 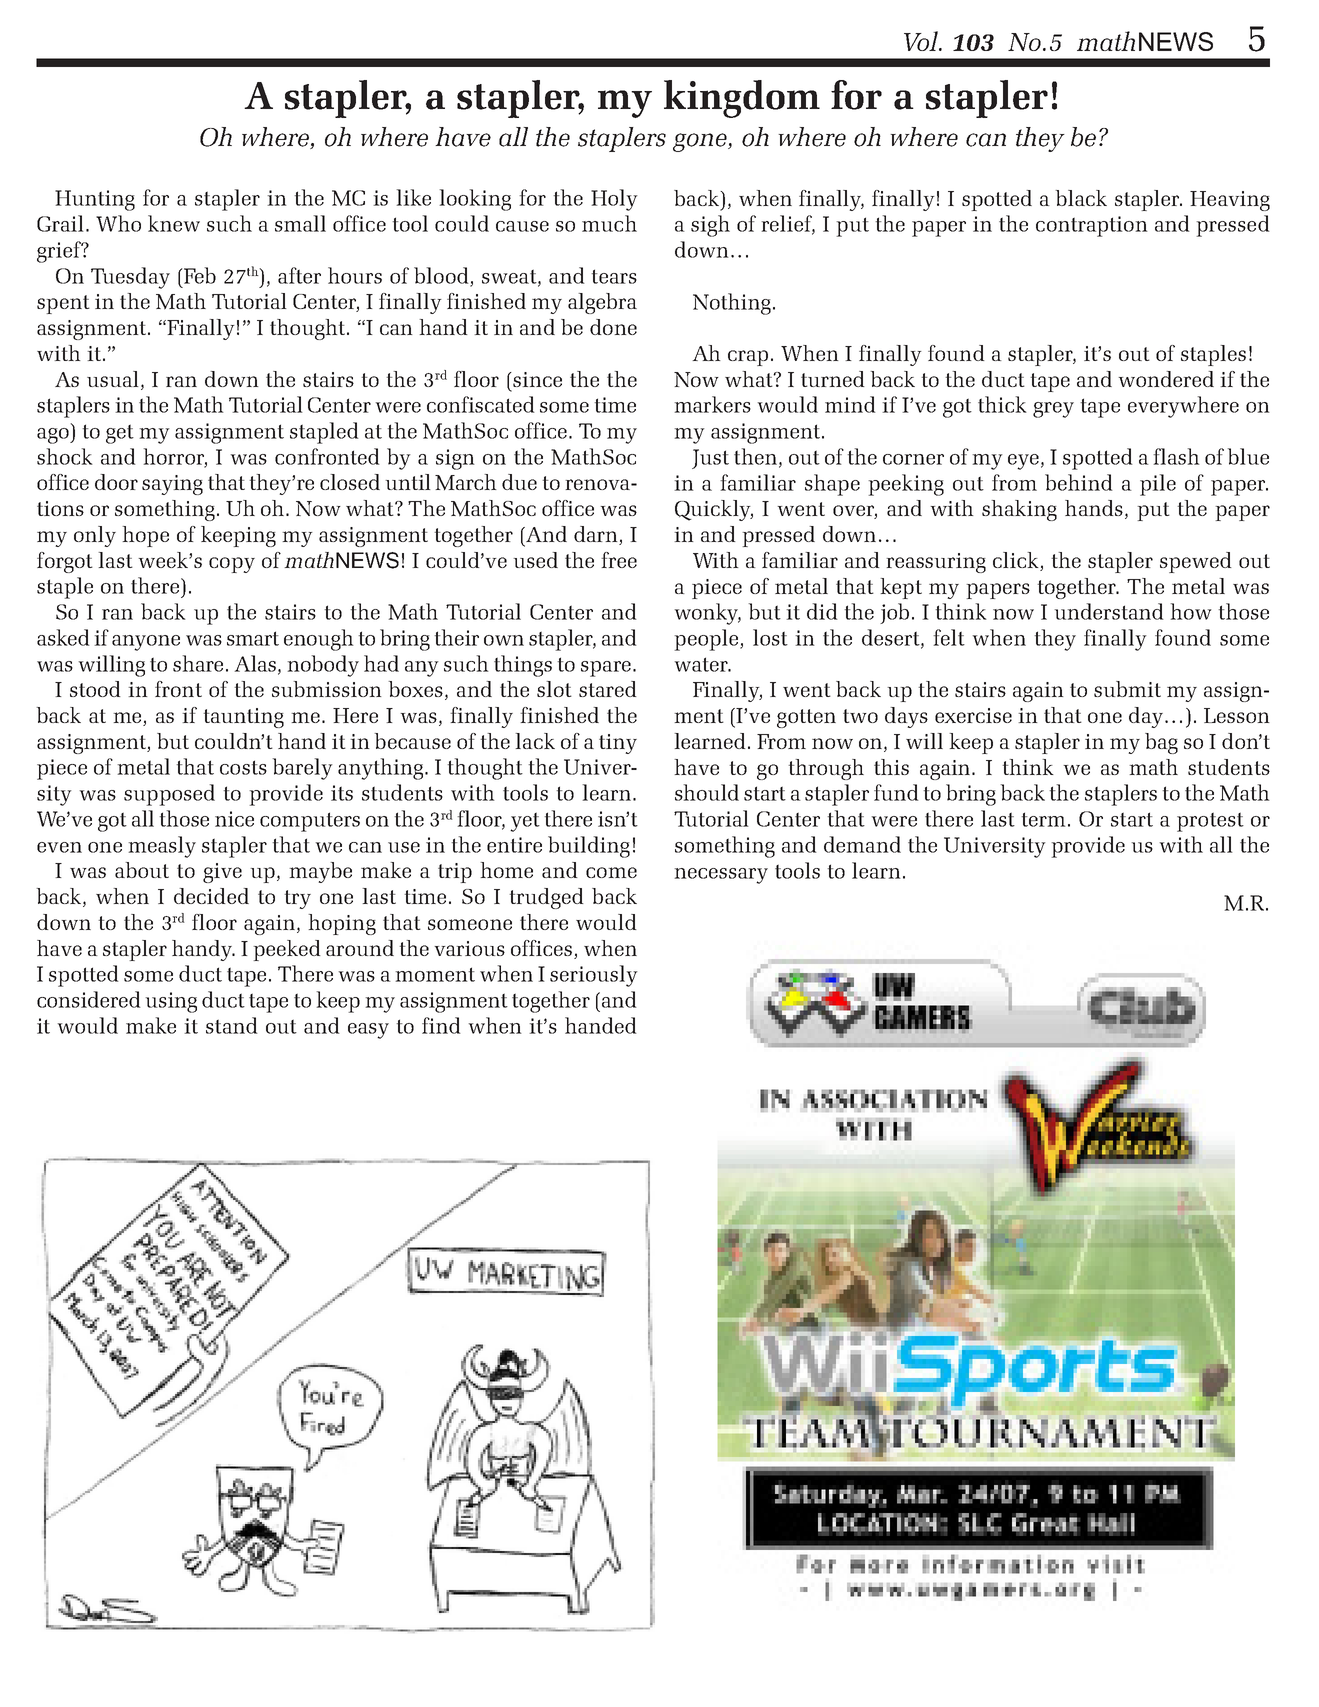 I want to click on Hunting, so click(x=95, y=200).
